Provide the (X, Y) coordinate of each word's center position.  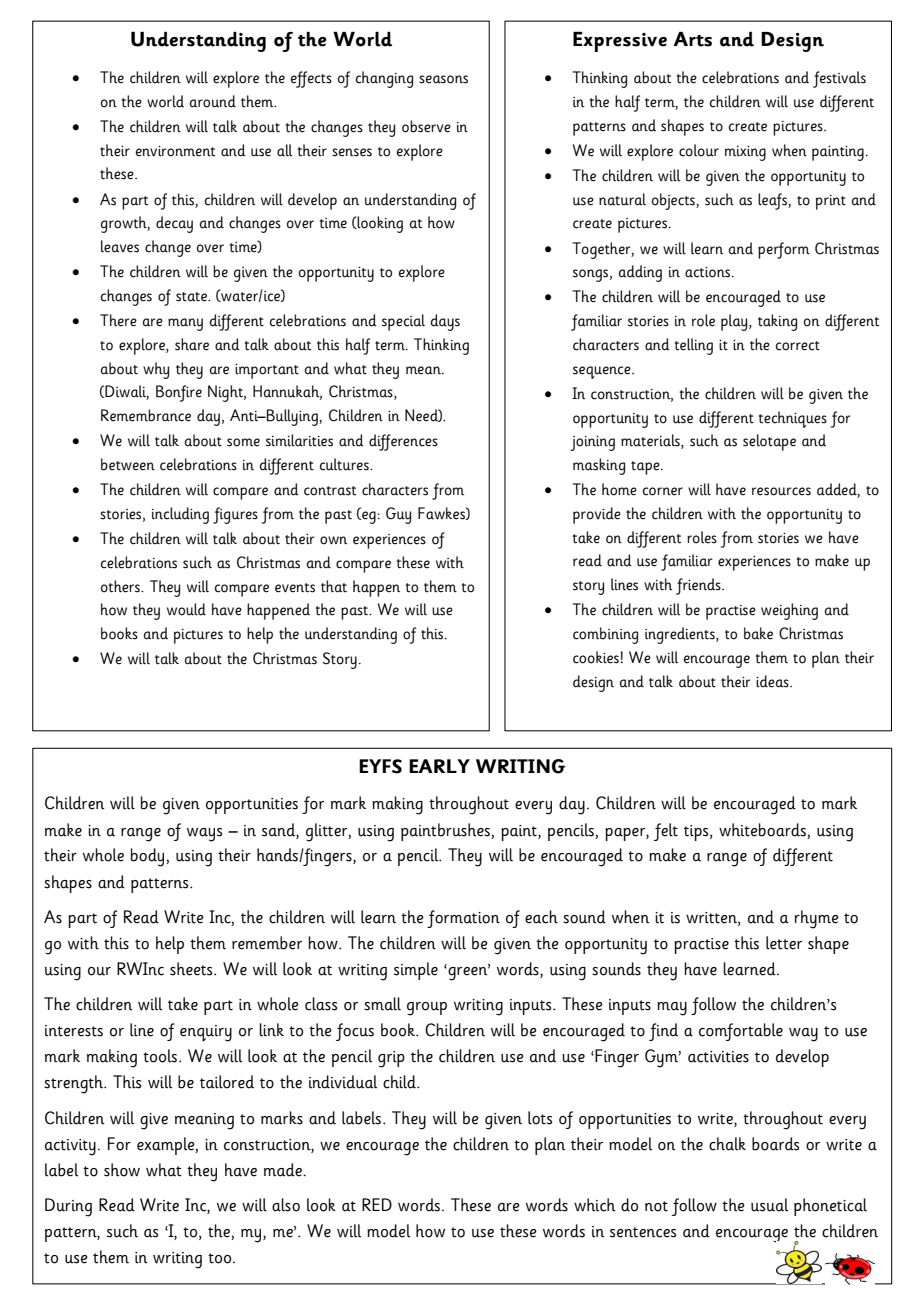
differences (403, 442)
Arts (692, 39)
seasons (443, 79)
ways (204, 835)
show (122, 1170)
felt (666, 832)
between (128, 464)
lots (540, 1118)
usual (769, 1205)
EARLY (439, 766)
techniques (793, 419)
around (213, 101)
